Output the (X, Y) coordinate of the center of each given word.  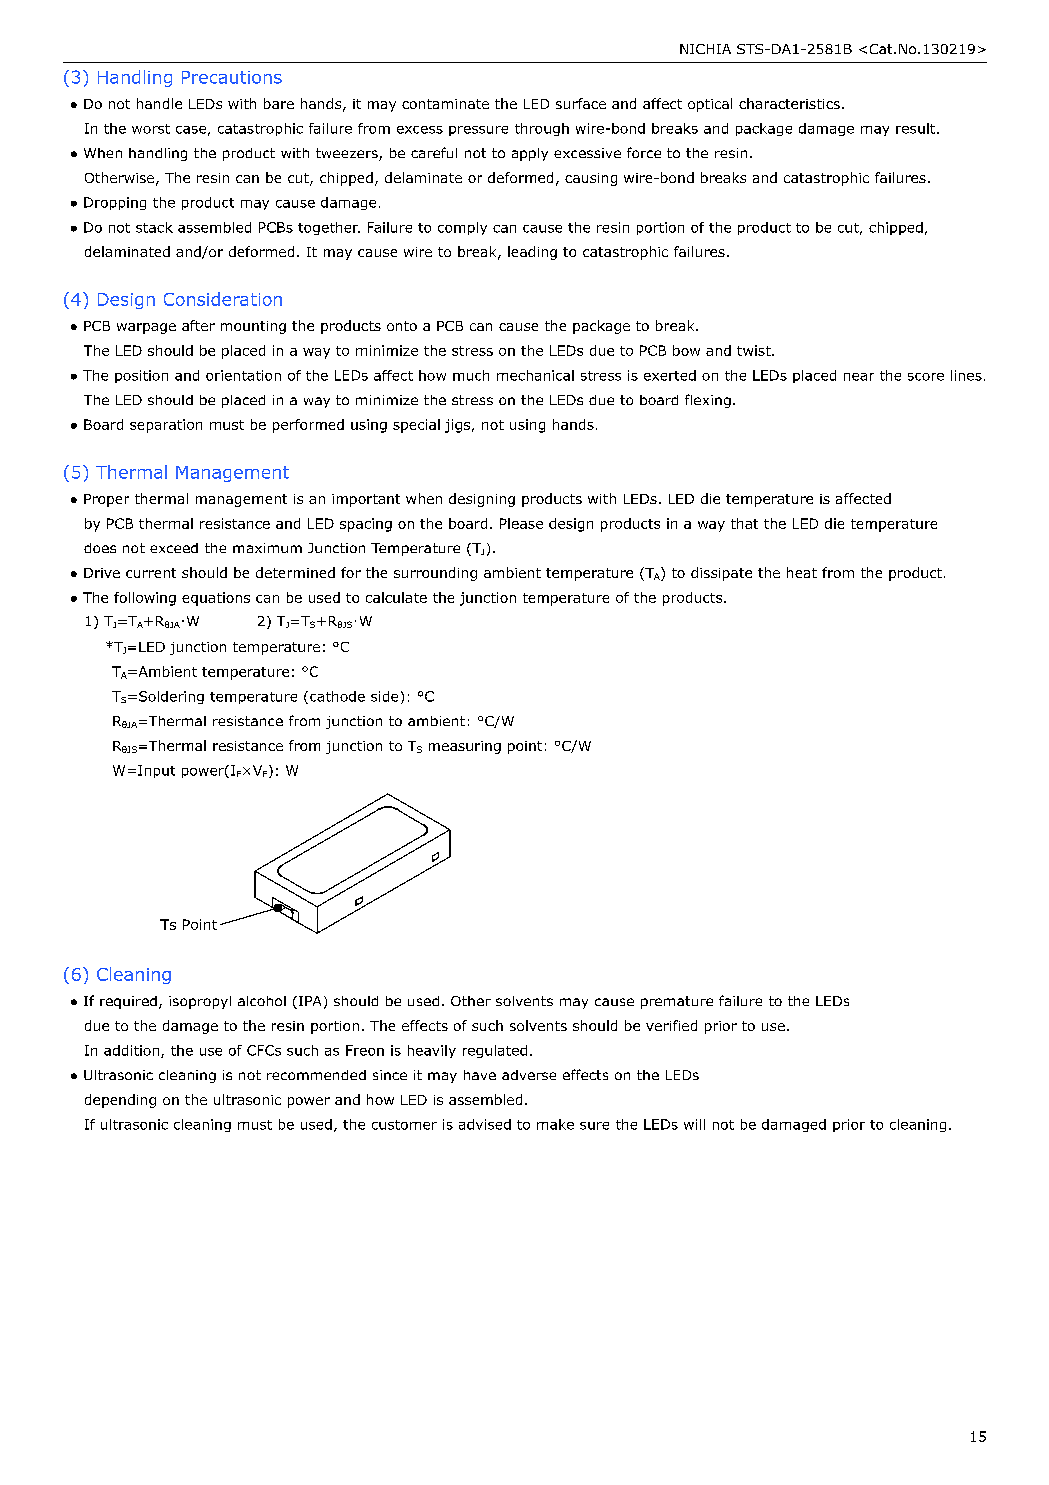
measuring (465, 747)
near (859, 377)
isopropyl (200, 1002)
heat (802, 572)
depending (120, 1101)
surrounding (435, 574)
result (917, 128)
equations (216, 599)
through (542, 129)
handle (159, 103)
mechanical (535, 375)
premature (677, 1002)
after (198, 325)
